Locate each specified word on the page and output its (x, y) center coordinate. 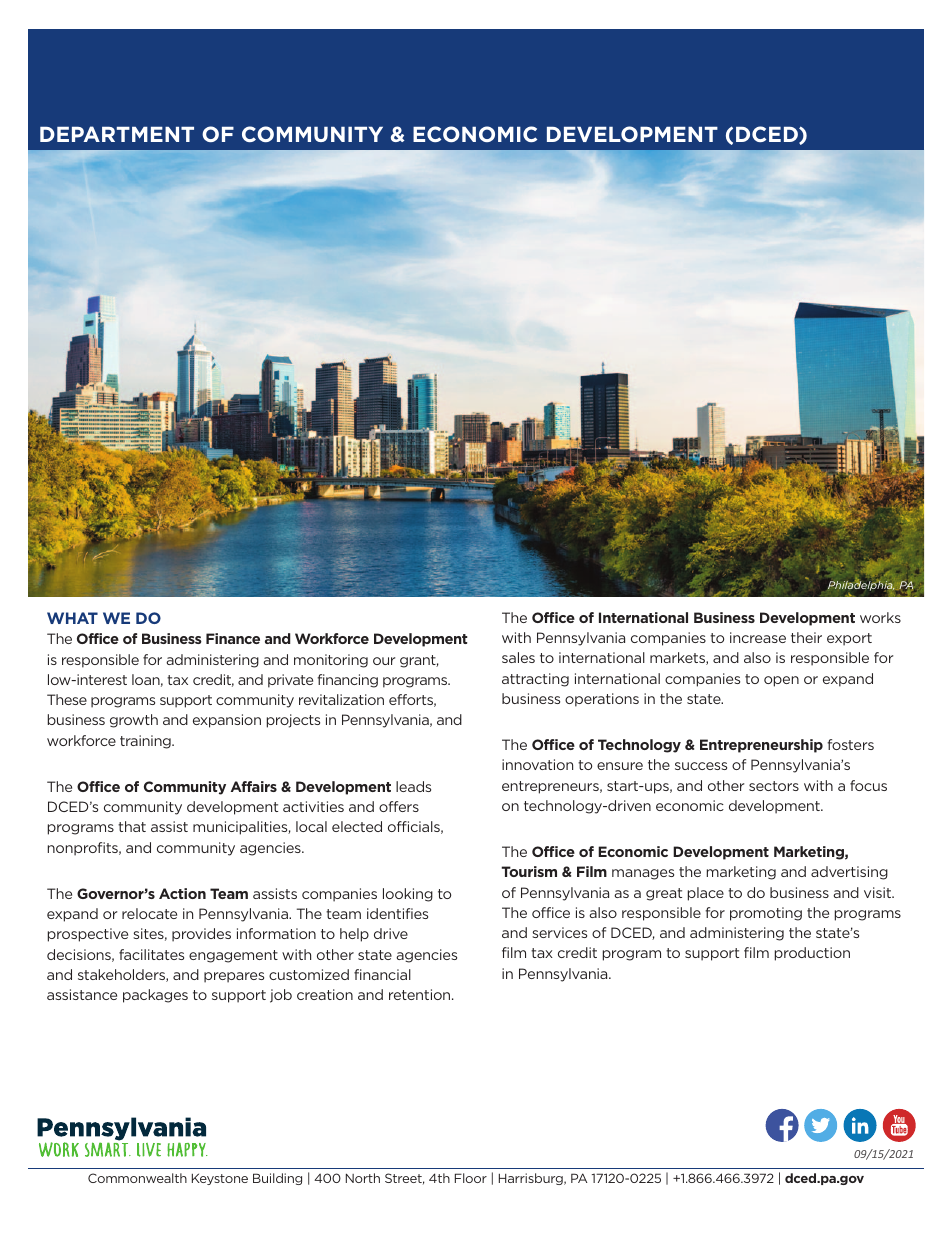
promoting (766, 914)
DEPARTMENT (117, 134)
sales (518, 657)
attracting (535, 680)
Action (182, 893)
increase (758, 637)
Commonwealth (137, 1178)
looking (408, 895)
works (880, 617)
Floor (471, 1178)
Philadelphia (861, 586)
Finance (233, 638)
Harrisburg (532, 1179)
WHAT (72, 618)
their (806, 637)
